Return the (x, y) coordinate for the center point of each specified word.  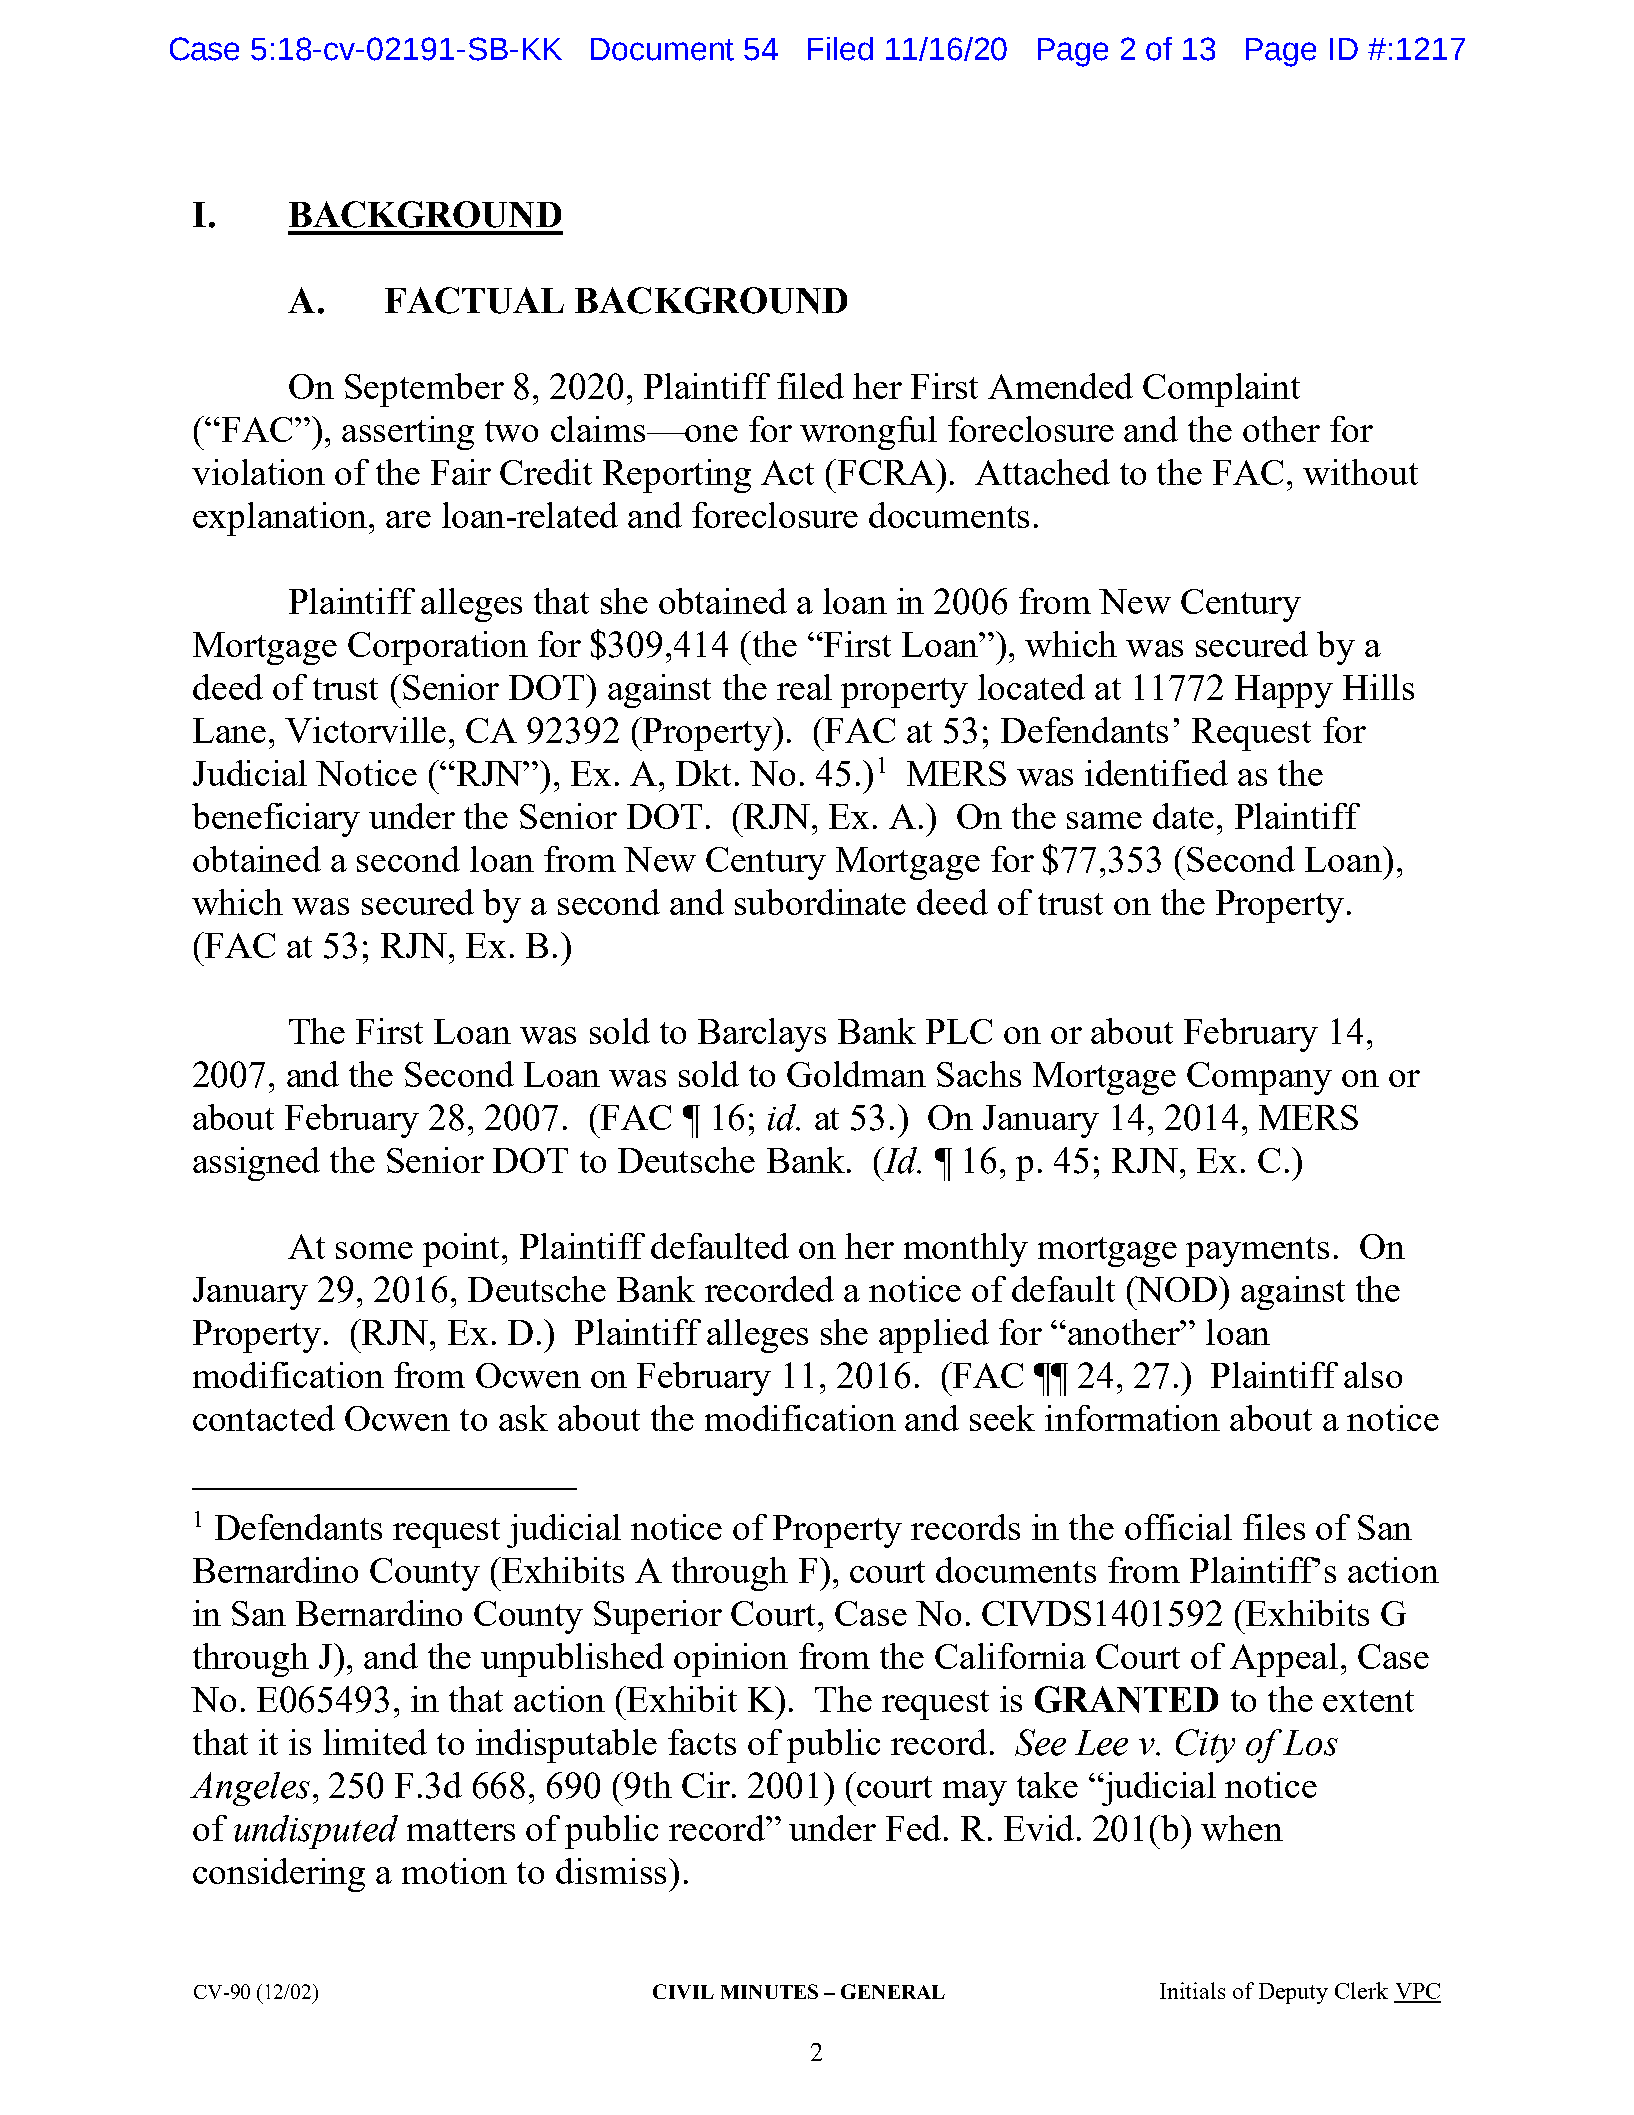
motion (454, 1871)
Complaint (1221, 390)
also (1373, 1375)
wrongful (868, 433)
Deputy (1293, 1993)
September (424, 390)
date (1183, 816)
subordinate (820, 902)
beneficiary (276, 820)
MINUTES (769, 1991)
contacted (264, 1418)
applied (934, 1336)
